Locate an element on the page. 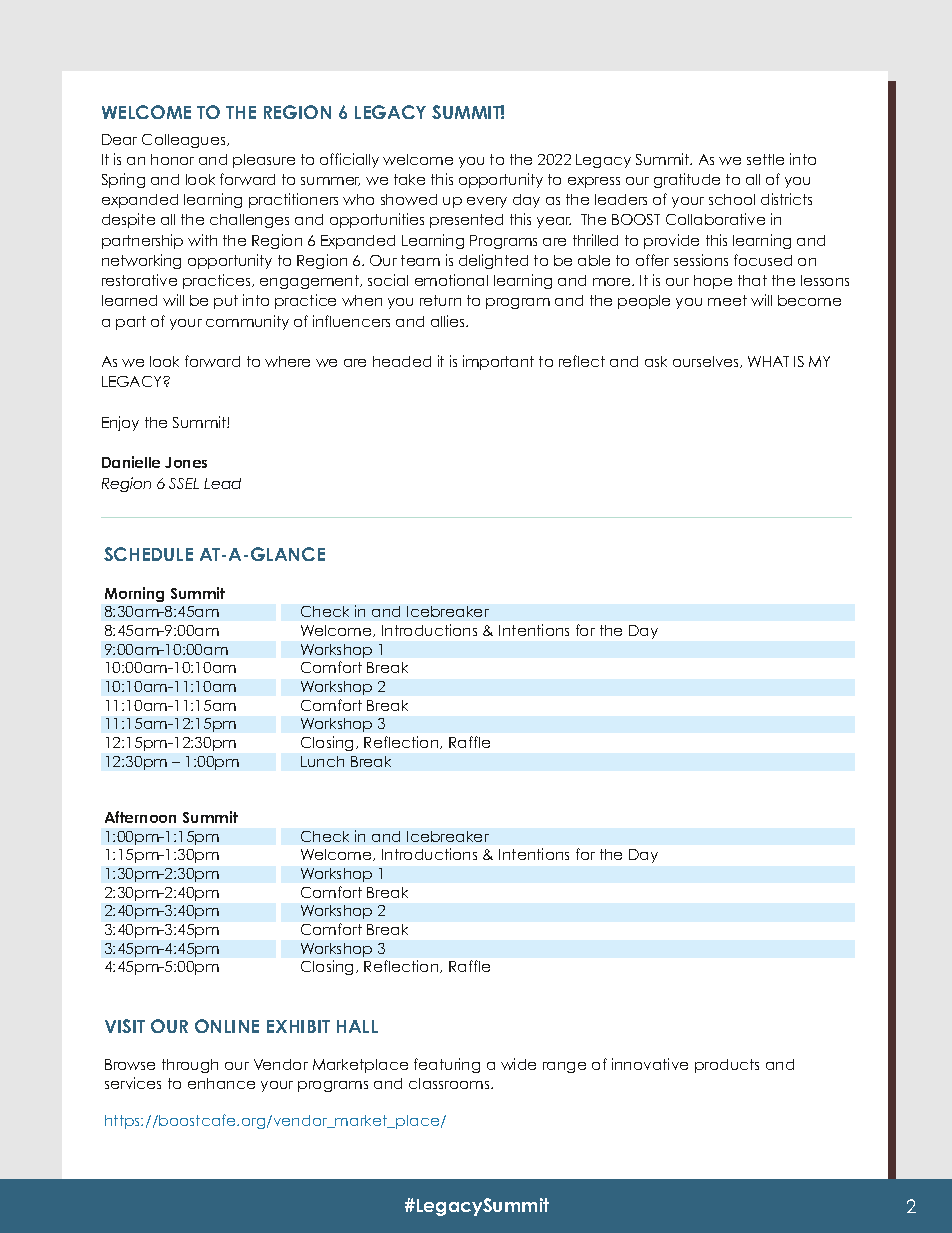  honor is located at coordinates (172, 159).
